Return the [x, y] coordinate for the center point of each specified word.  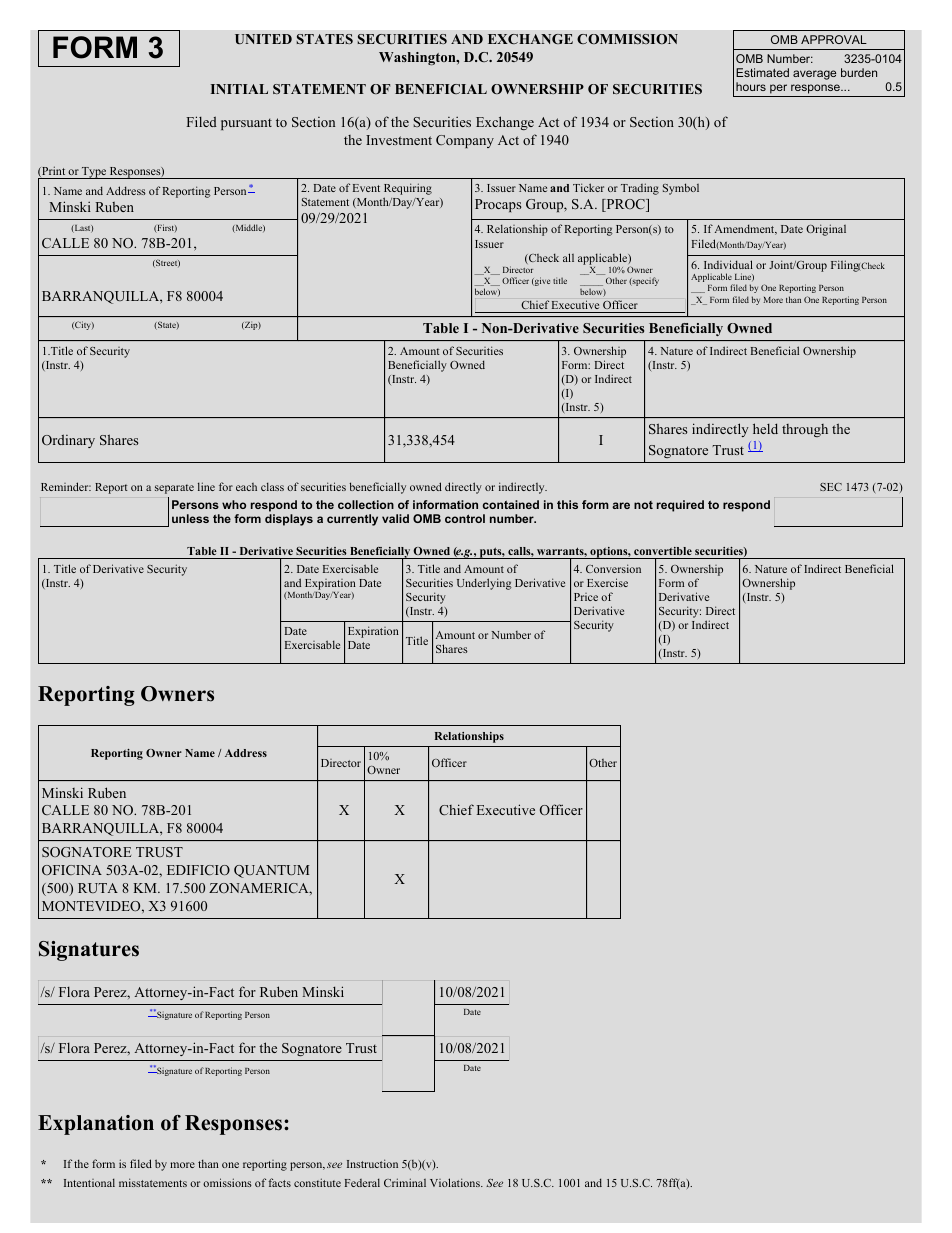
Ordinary [68, 441]
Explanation [96, 1125]
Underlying [484, 584]
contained [511, 504]
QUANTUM [271, 871]
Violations [456, 1182]
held [765, 428]
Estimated [762, 72]
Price [586, 597]
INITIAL [239, 89]
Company [465, 141]
